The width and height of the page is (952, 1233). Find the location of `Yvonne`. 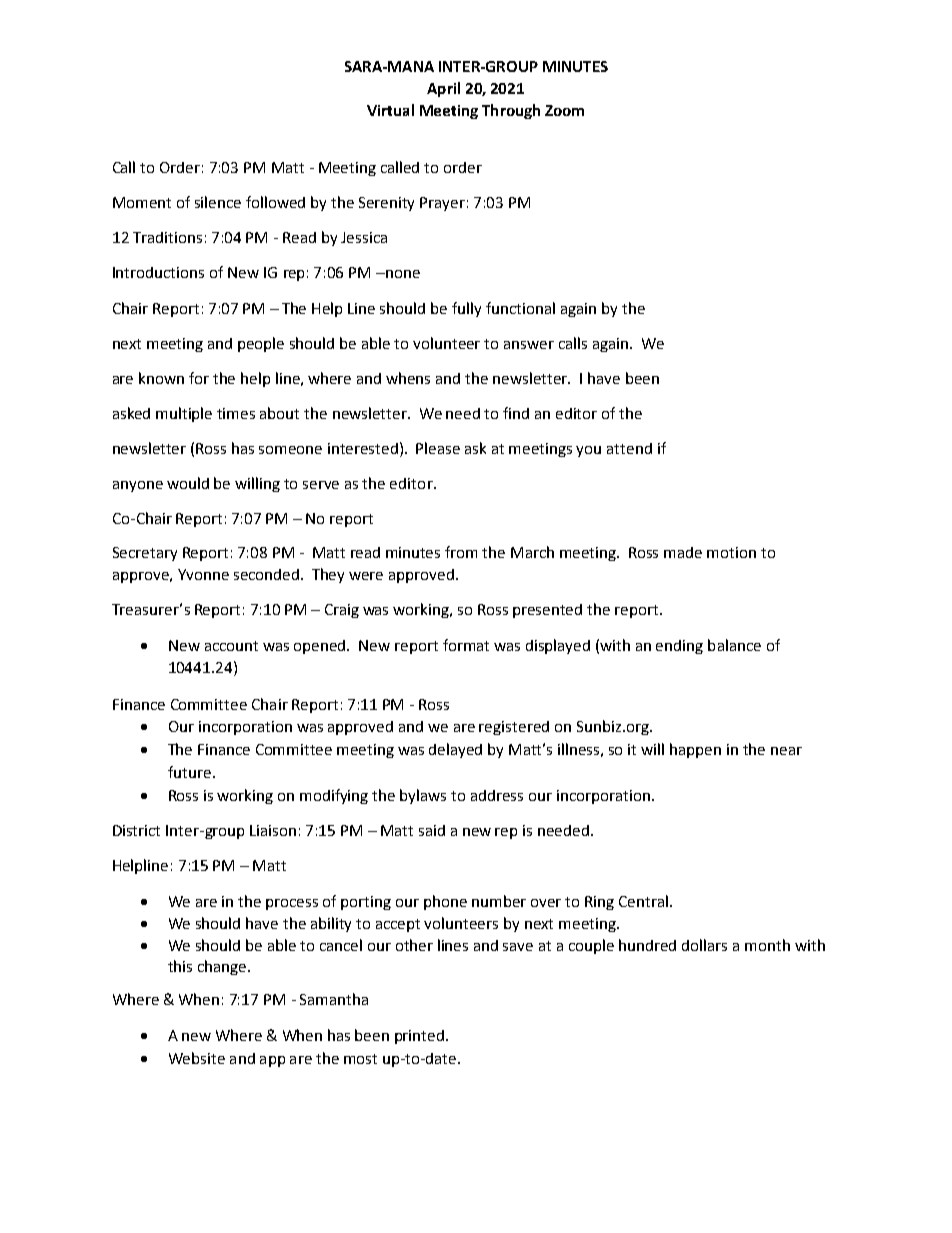

Yvonne is located at coordinates (203, 574).
